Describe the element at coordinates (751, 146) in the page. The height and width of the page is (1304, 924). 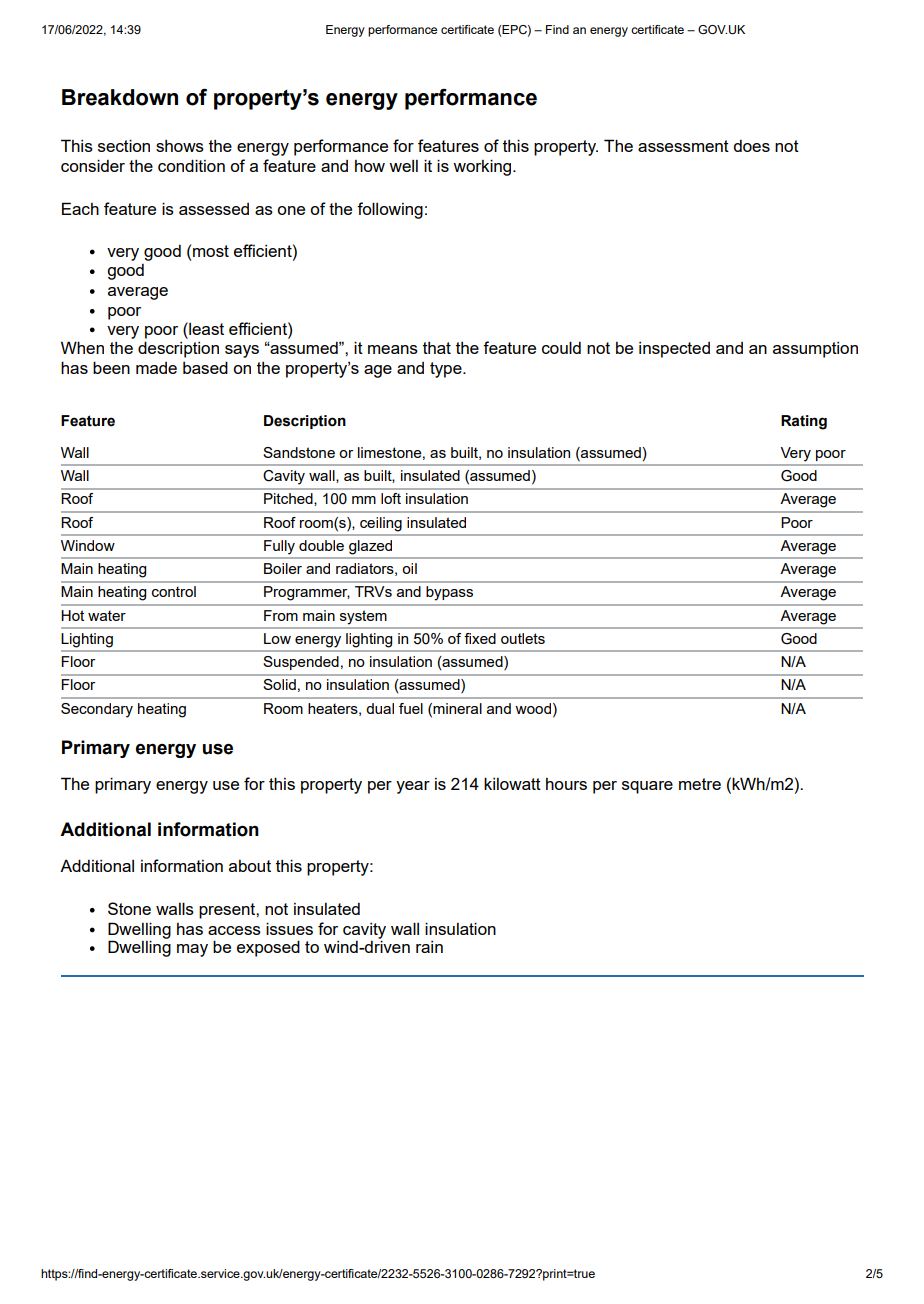
I see `does` at that location.
